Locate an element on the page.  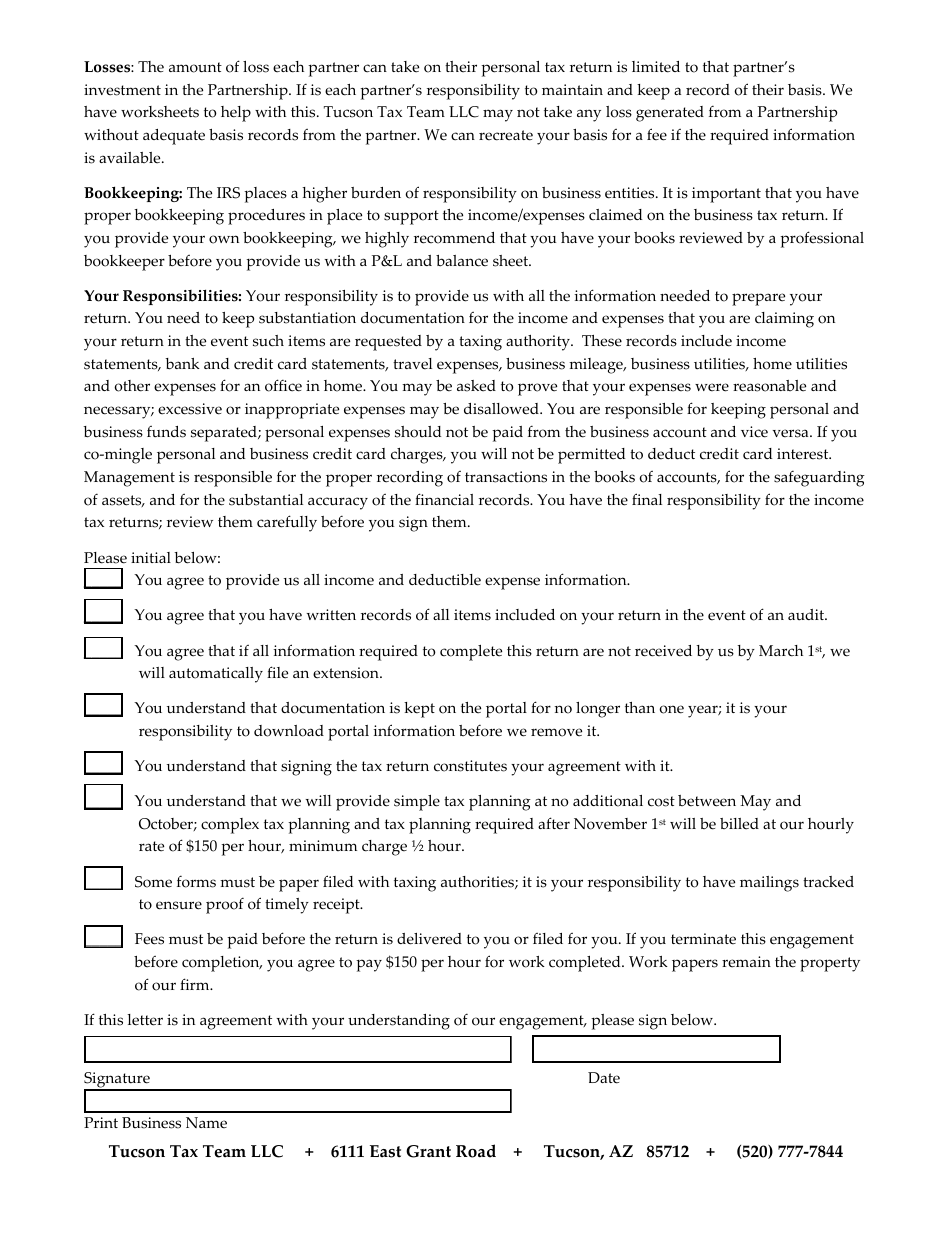
initial is located at coordinates (151, 557).
